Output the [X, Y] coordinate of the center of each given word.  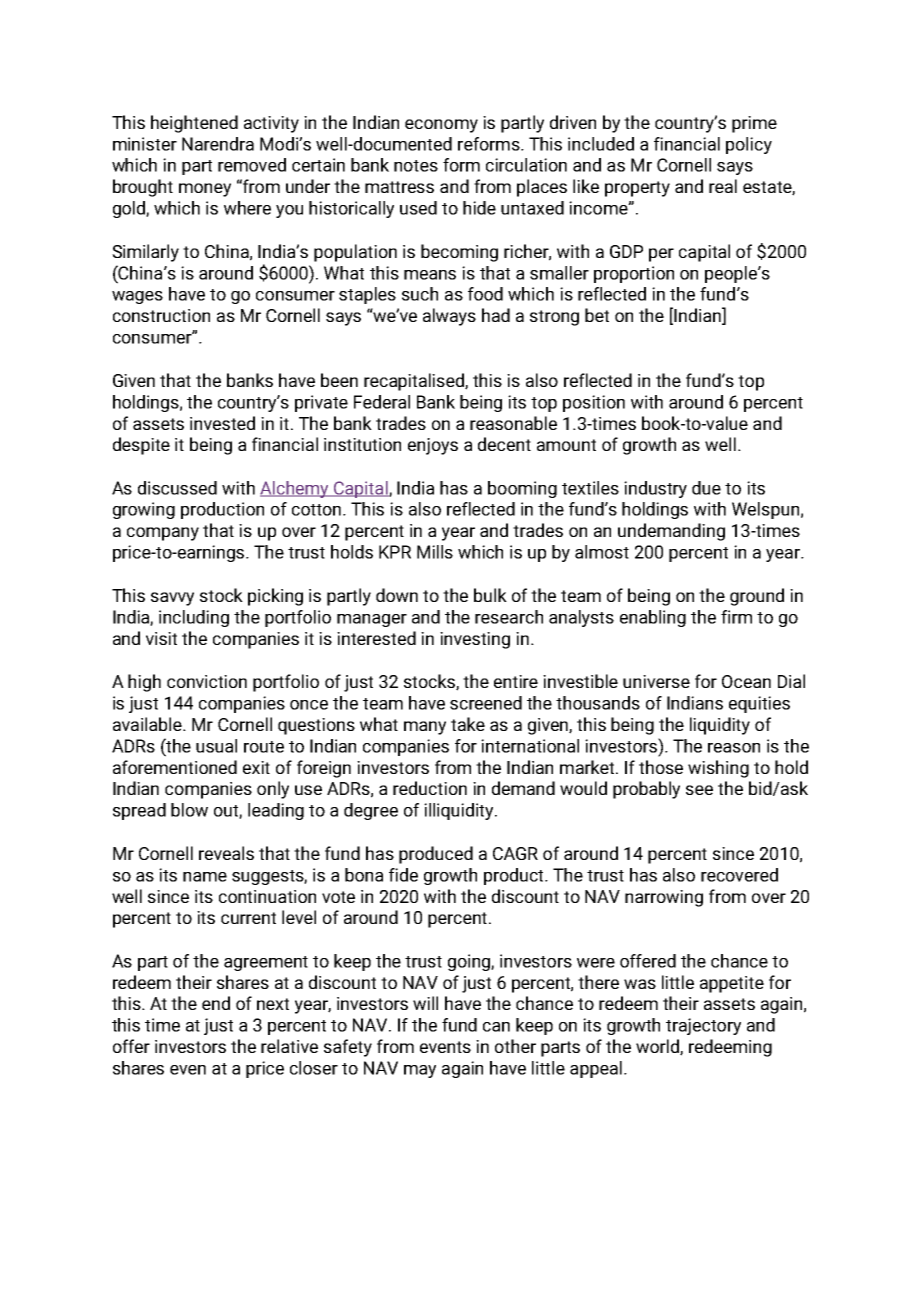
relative [289, 1046]
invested [222, 423]
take [468, 724]
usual [216, 746]
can [496, 1027]
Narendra [218, 144]
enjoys [433, 446]
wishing [718, 769]
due [706, 488]
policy [749, 145]
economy [441, 126]
